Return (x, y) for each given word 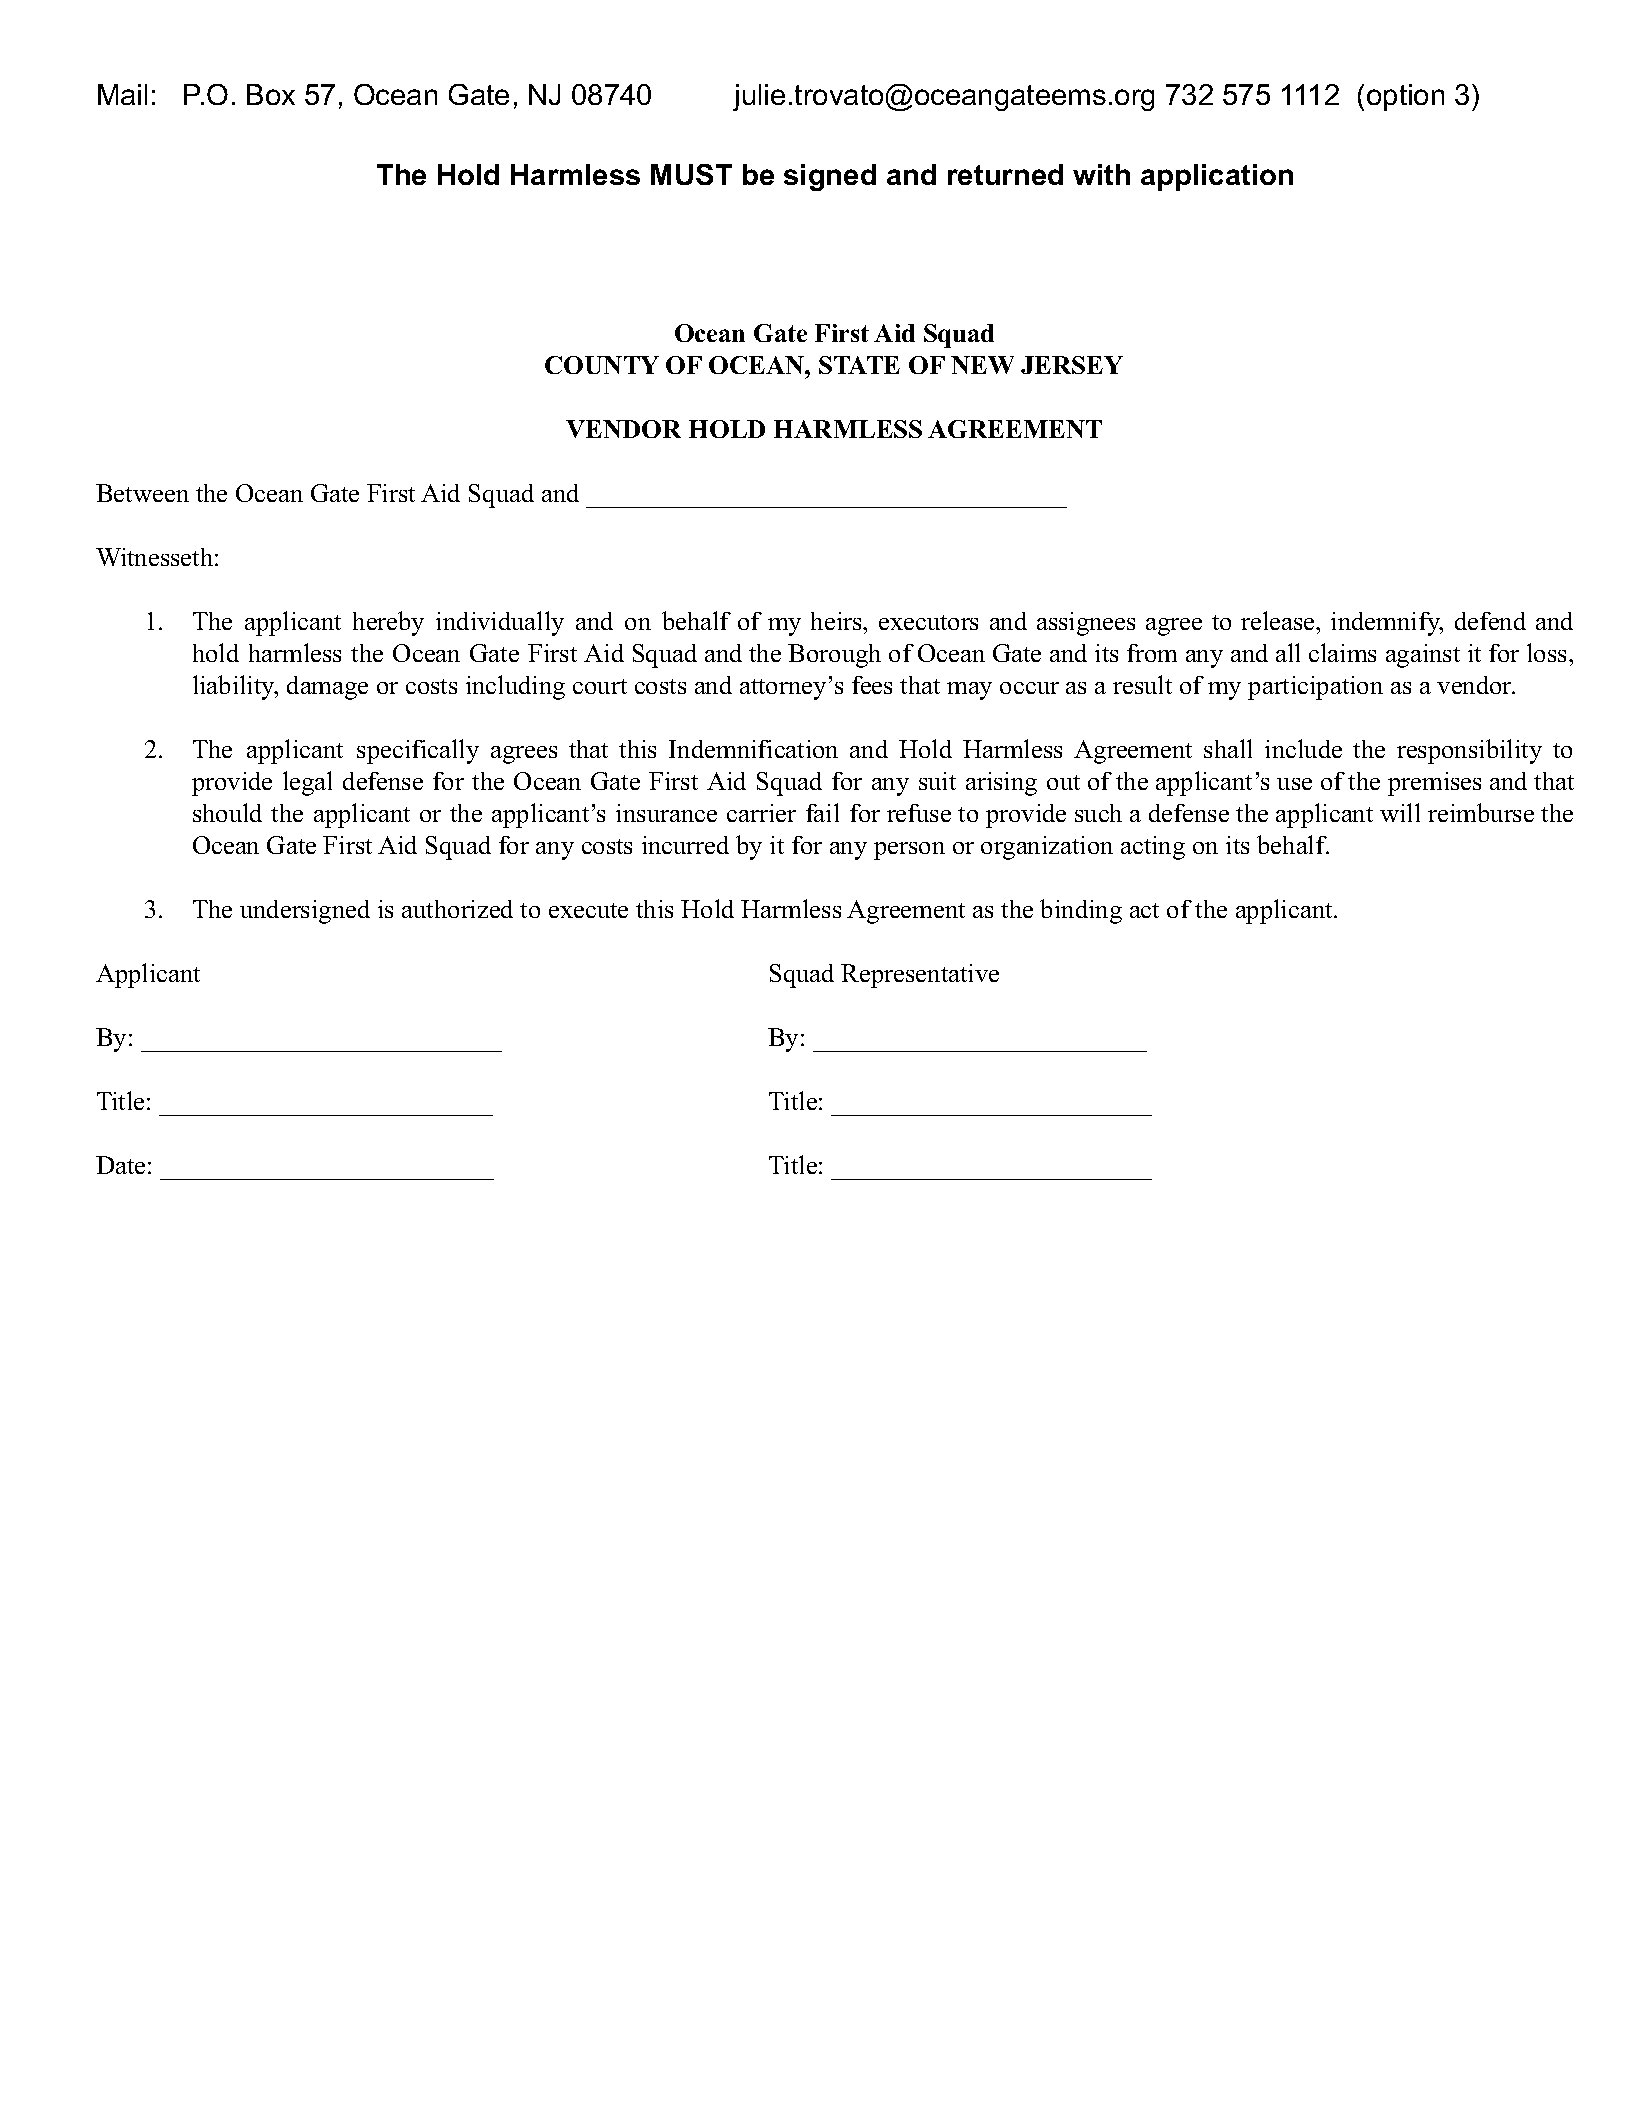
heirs (837, 621)
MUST (691, 174)
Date (120, 1165)
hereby (388, 623)
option (1405, 97)
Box (271, 94)
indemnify (1387, 624)
